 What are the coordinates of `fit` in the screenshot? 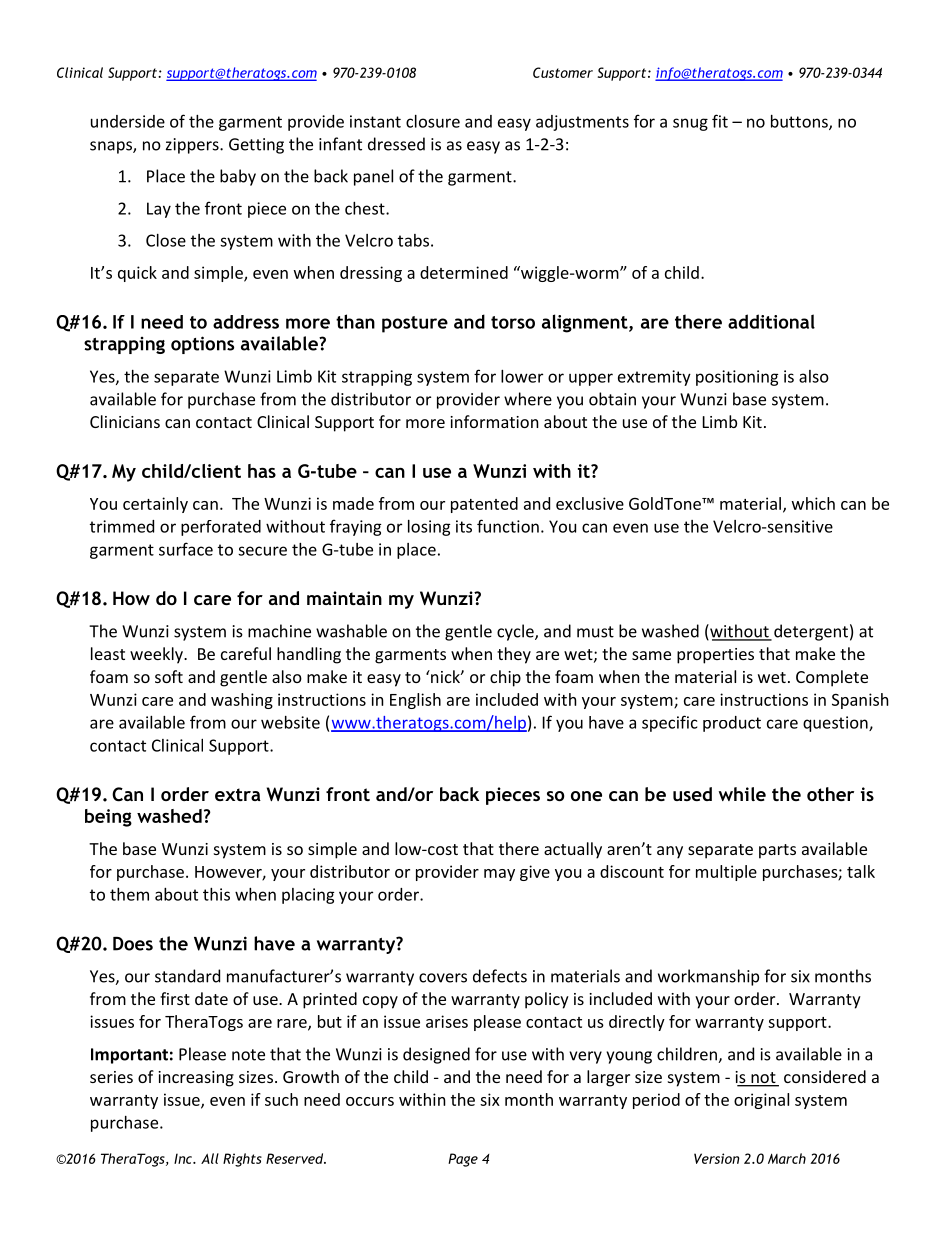 It's located at (720, 121).
